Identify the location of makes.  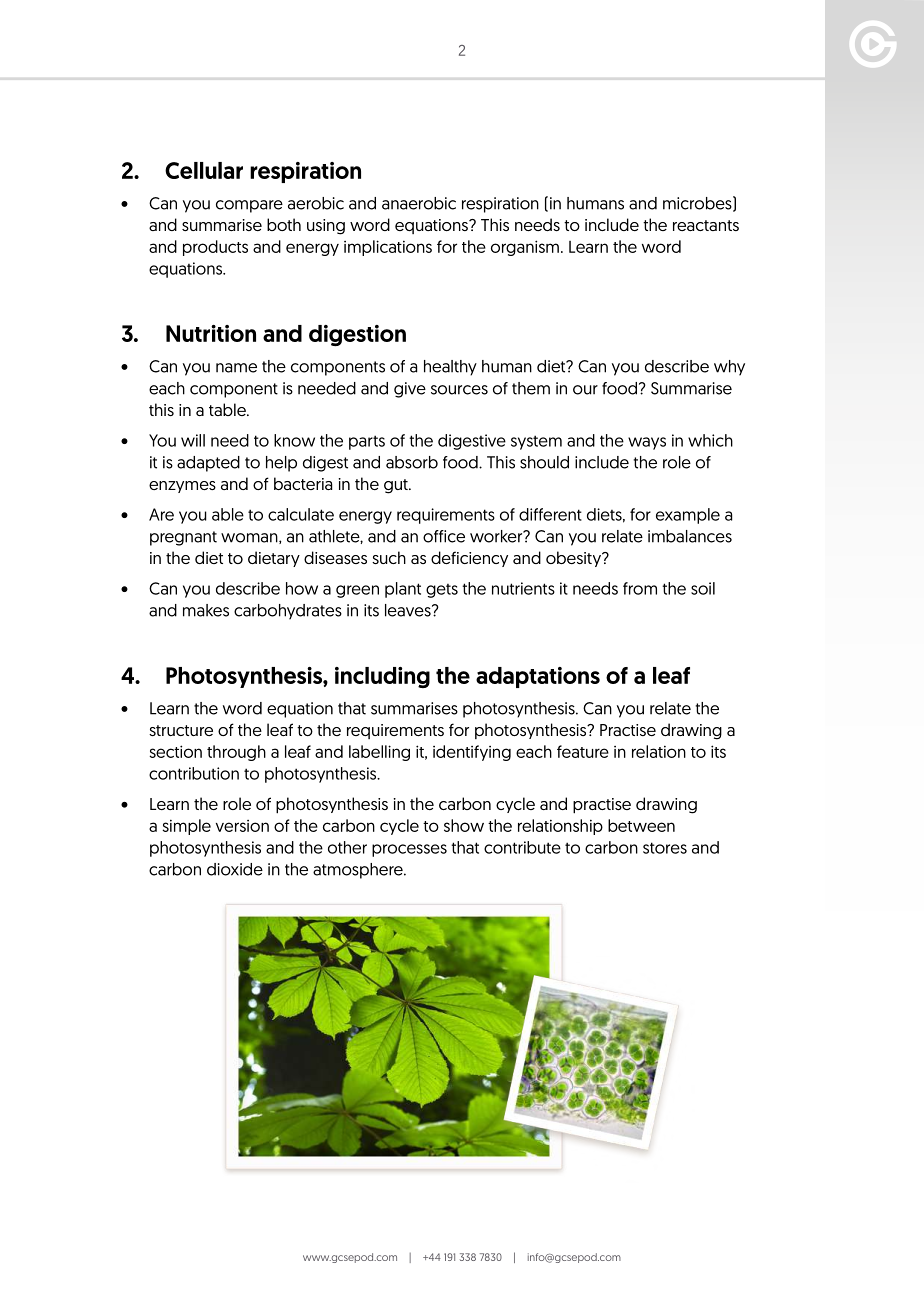
(206, 610).
